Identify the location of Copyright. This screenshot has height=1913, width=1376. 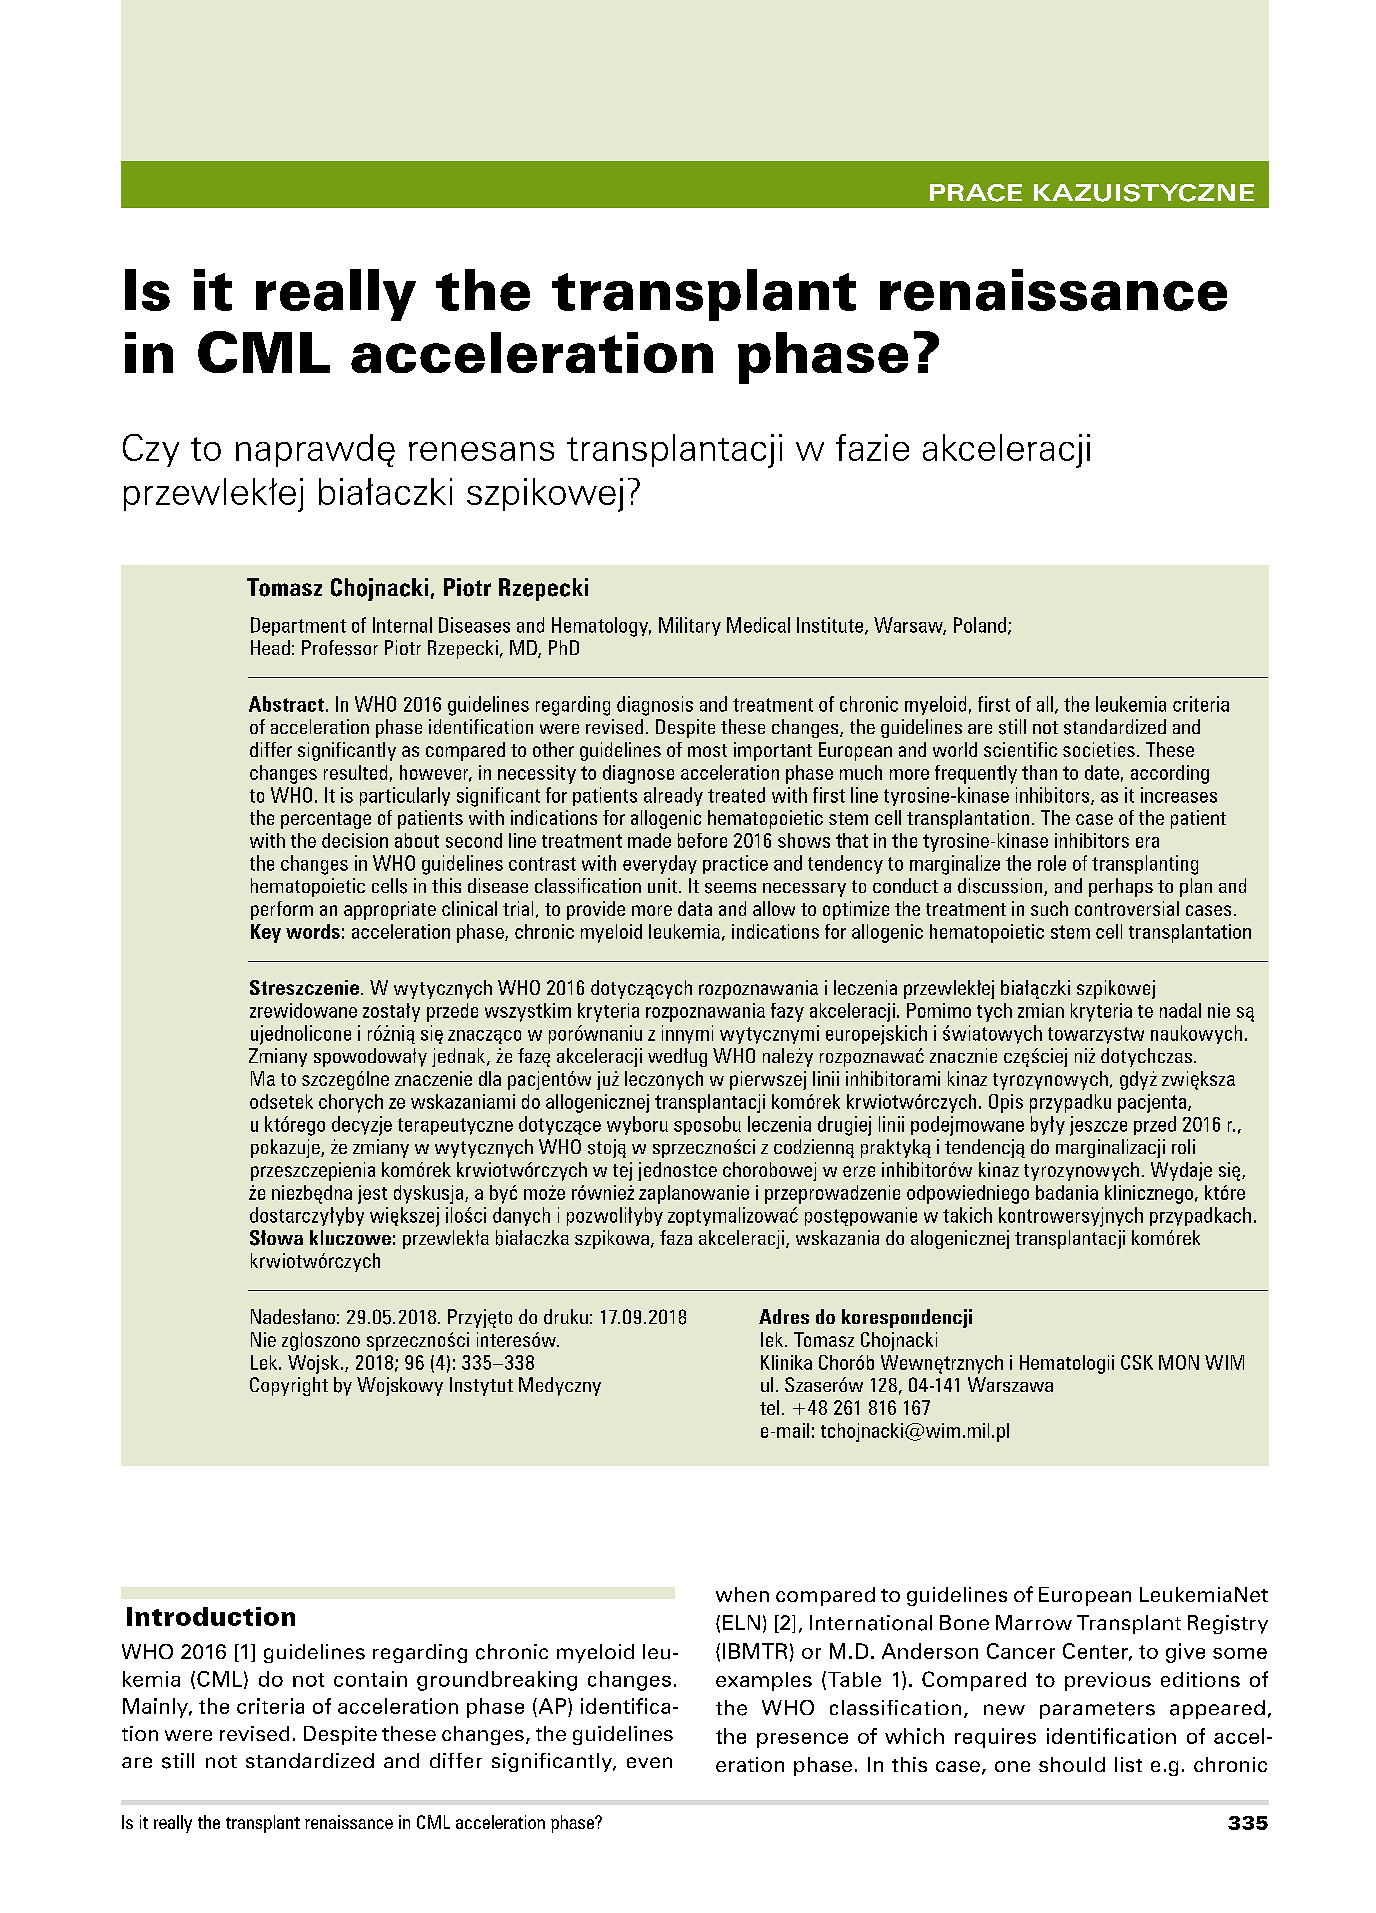
(289, 1386).
